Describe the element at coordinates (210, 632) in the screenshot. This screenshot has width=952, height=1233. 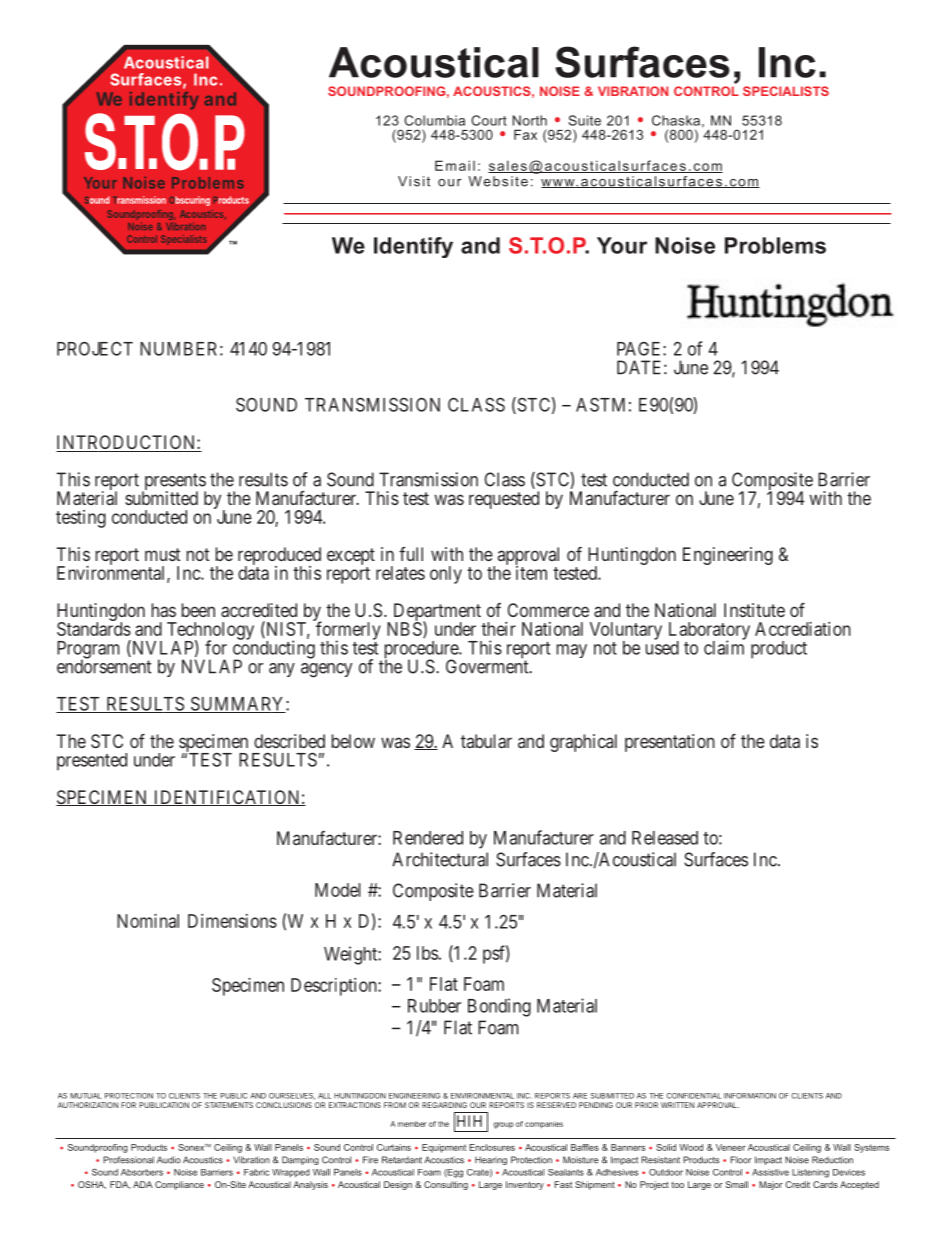
I see `Technology` at that location.
